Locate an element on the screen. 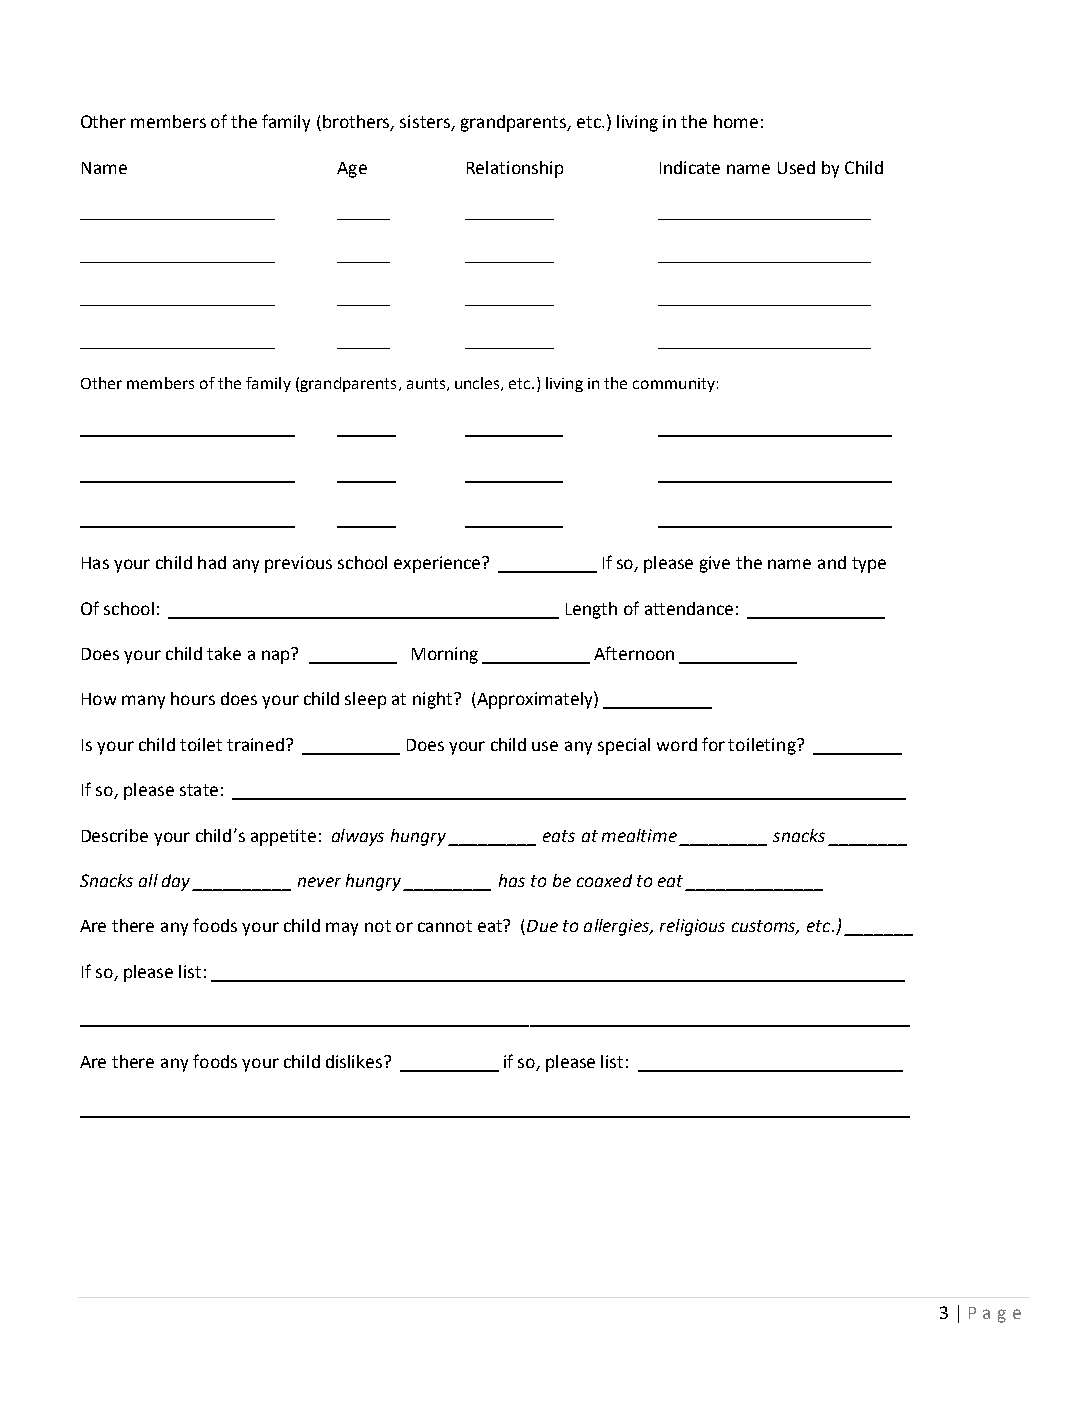 The width and height of the screenshot is (1091, 1412). Age is located at coordinates (352, 170).
